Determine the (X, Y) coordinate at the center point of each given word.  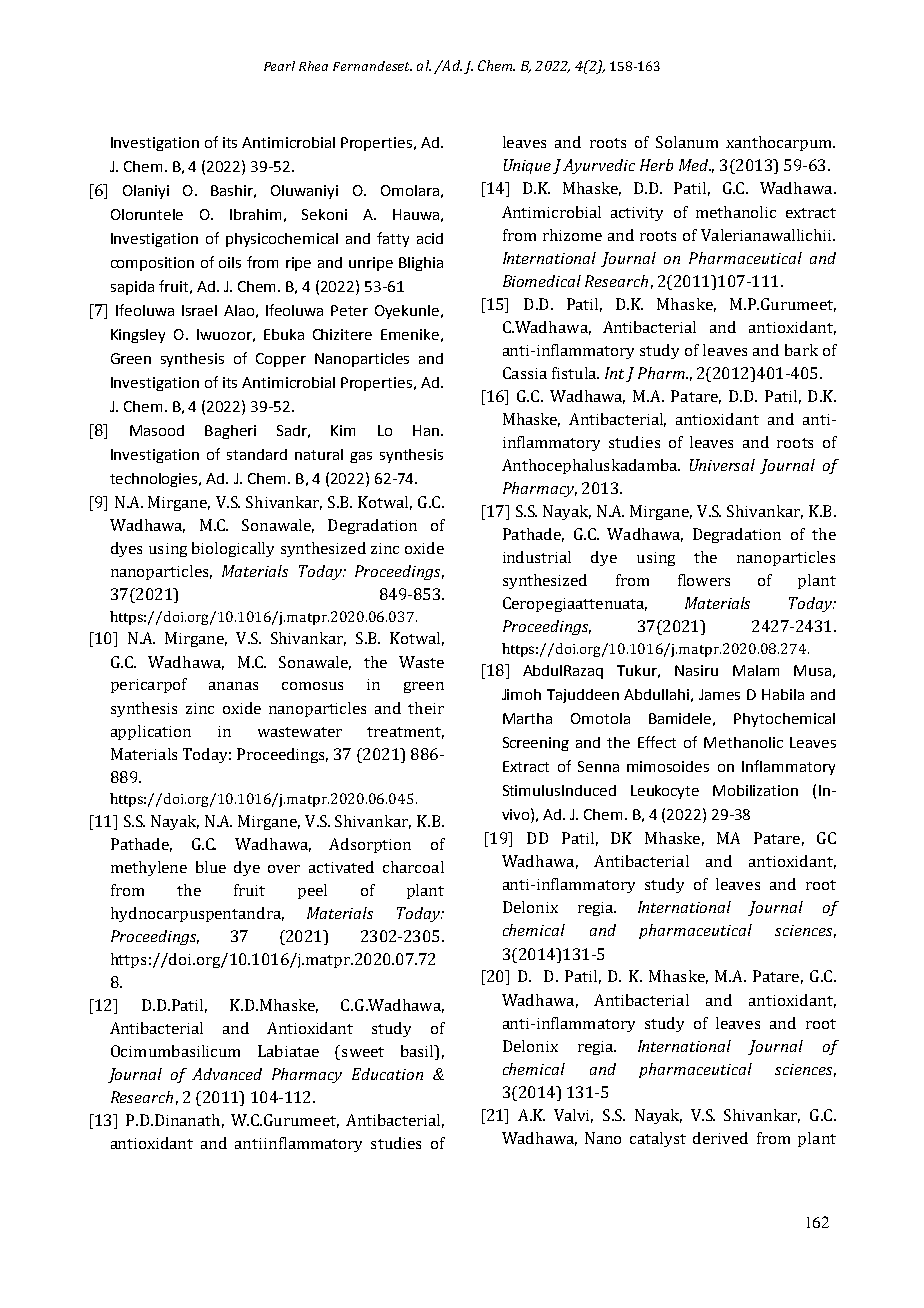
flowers (704, 580)
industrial (537, 557)
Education (387, 1074)
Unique (527, 166)
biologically (233, 549)
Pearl (279, 66)
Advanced (227, 1074)
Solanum (687, 142)
